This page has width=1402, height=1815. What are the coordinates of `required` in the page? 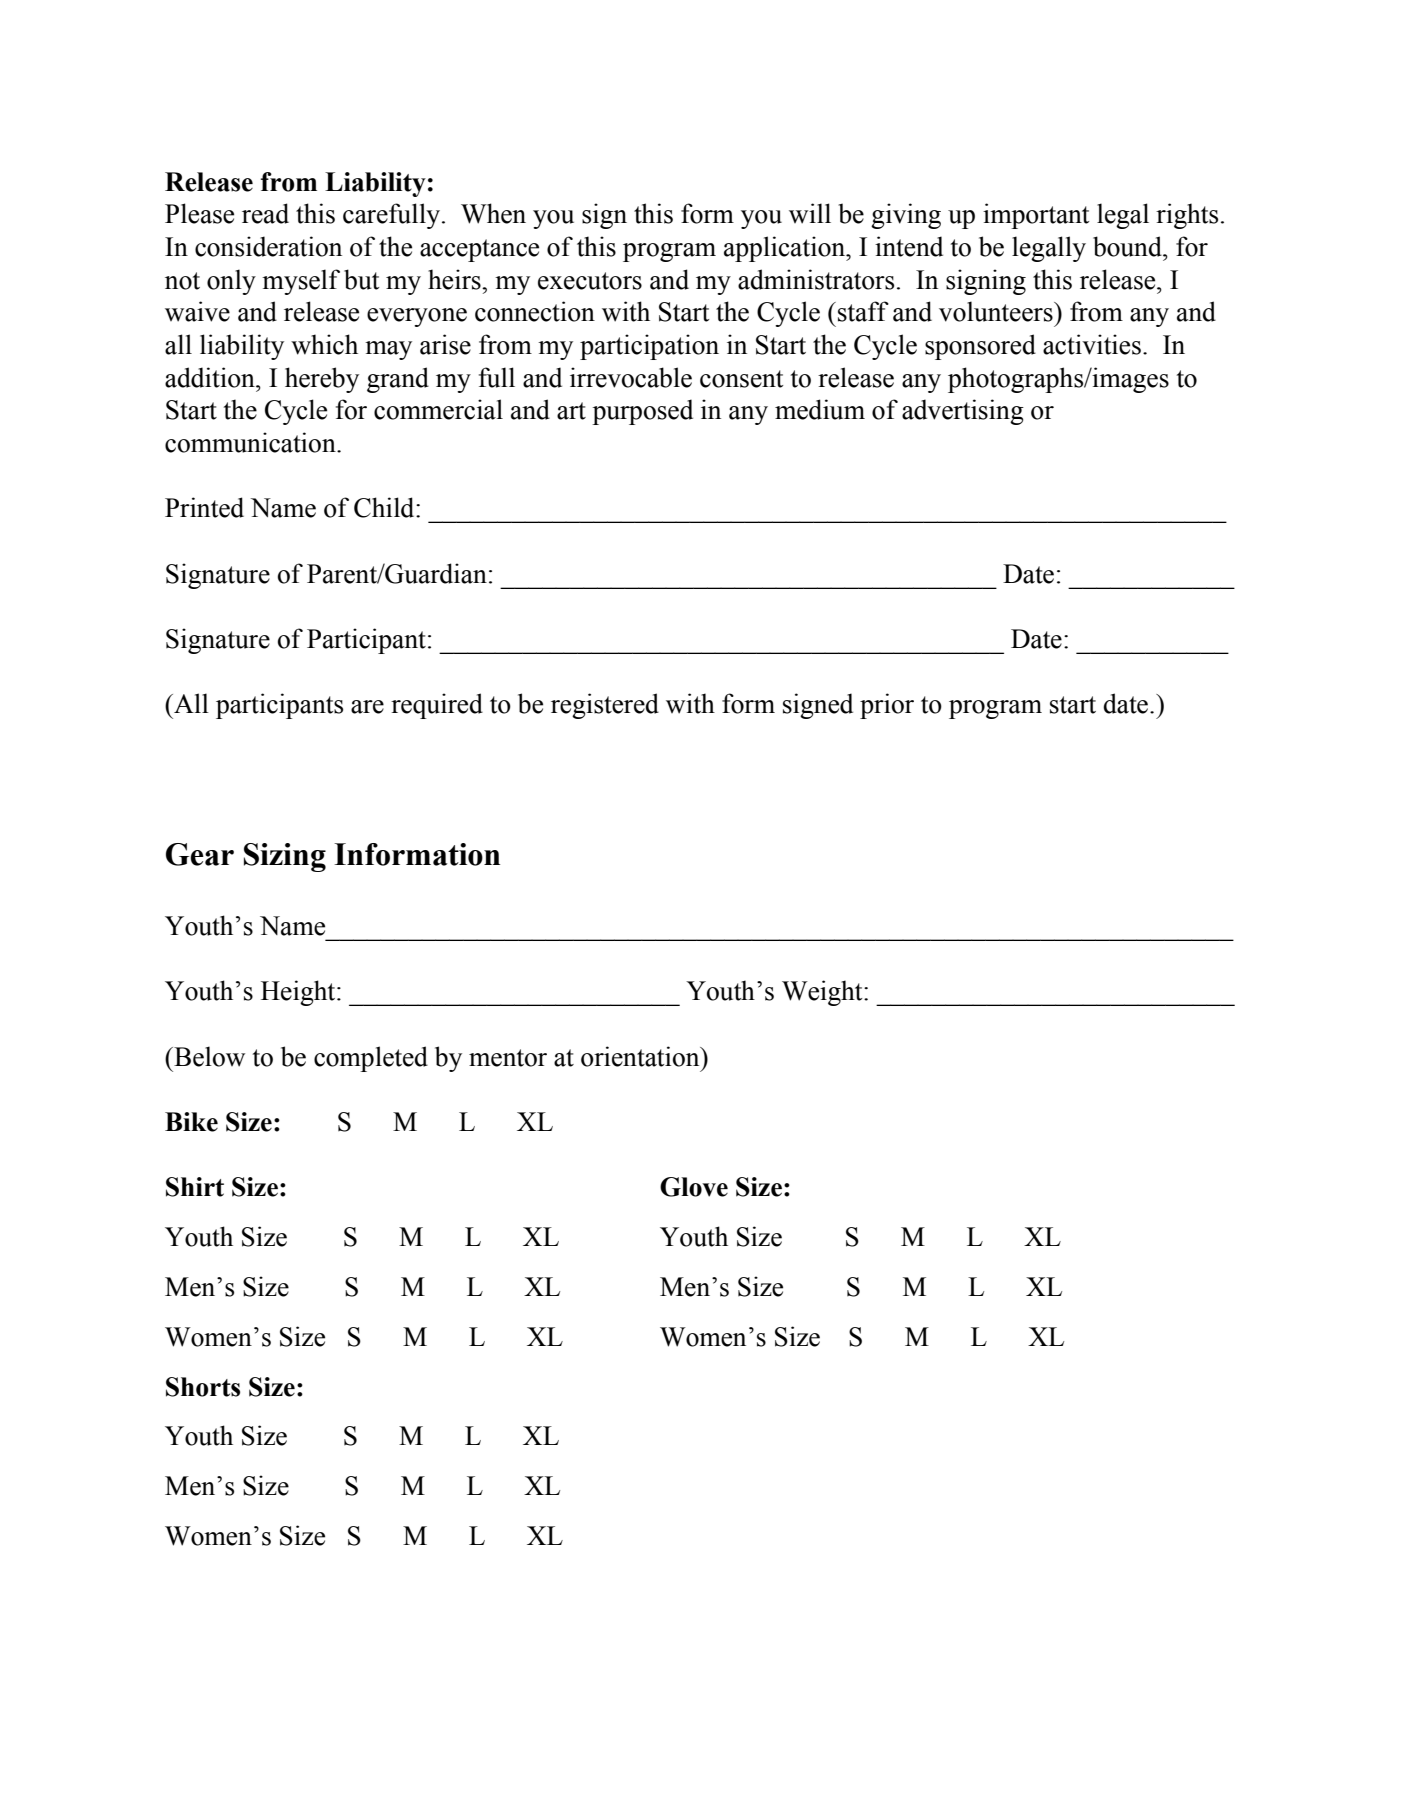 It's located at (437, 706).
